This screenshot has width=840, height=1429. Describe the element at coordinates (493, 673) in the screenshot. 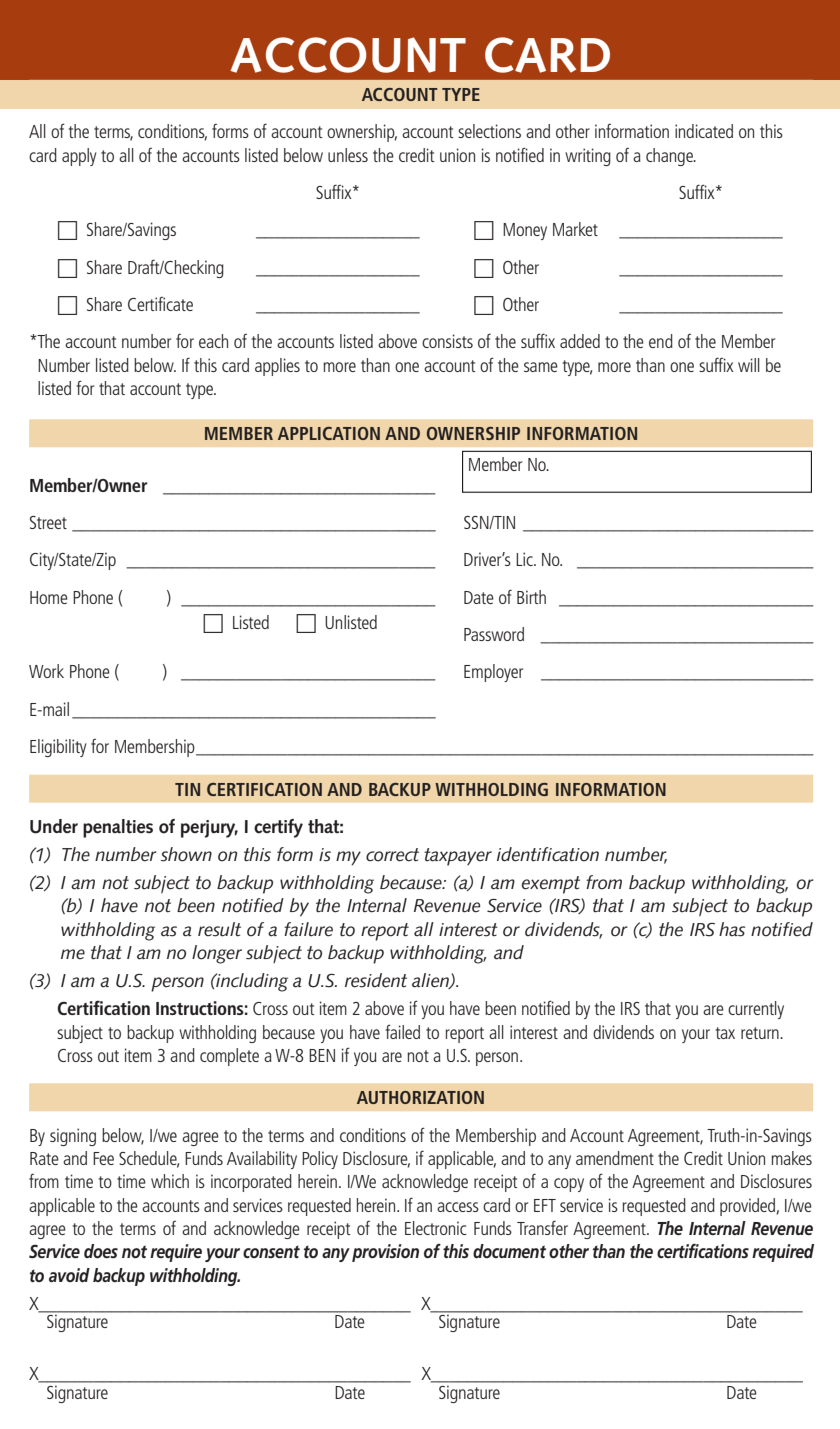

I see `Employer` at that location.
